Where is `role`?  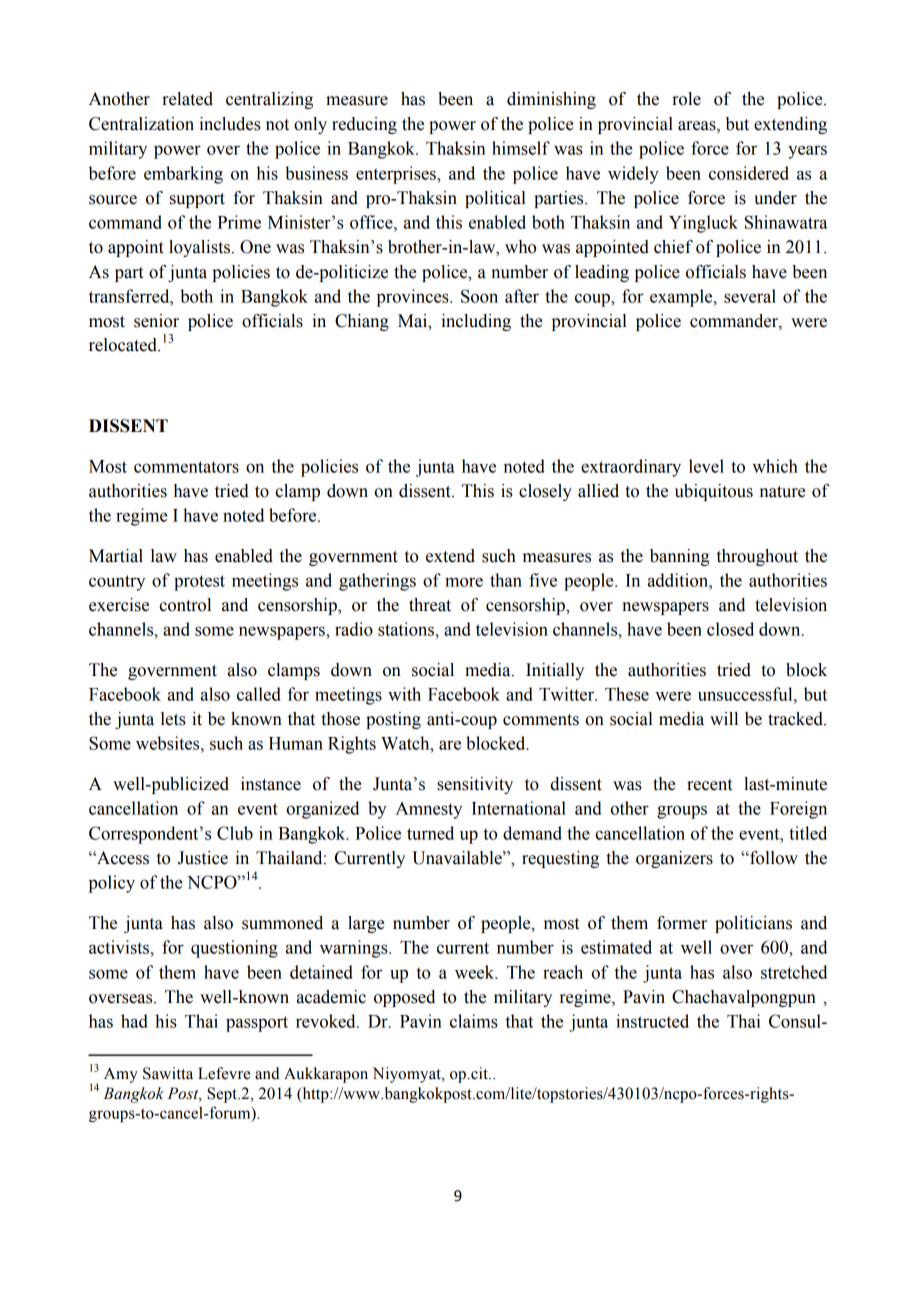
role is located at coordinates (686, 99).
